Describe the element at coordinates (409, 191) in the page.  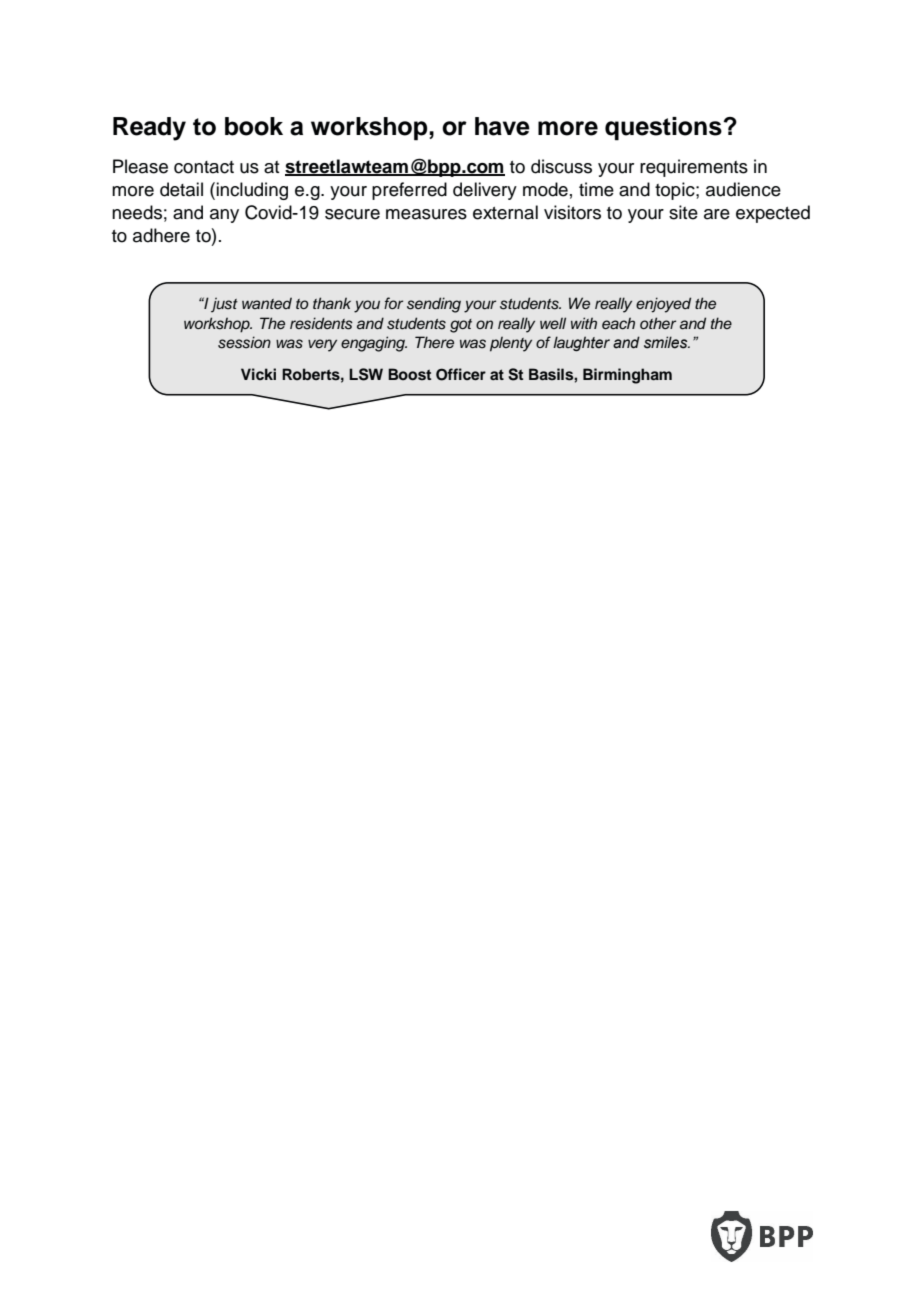
I see `preferred` at that location.
